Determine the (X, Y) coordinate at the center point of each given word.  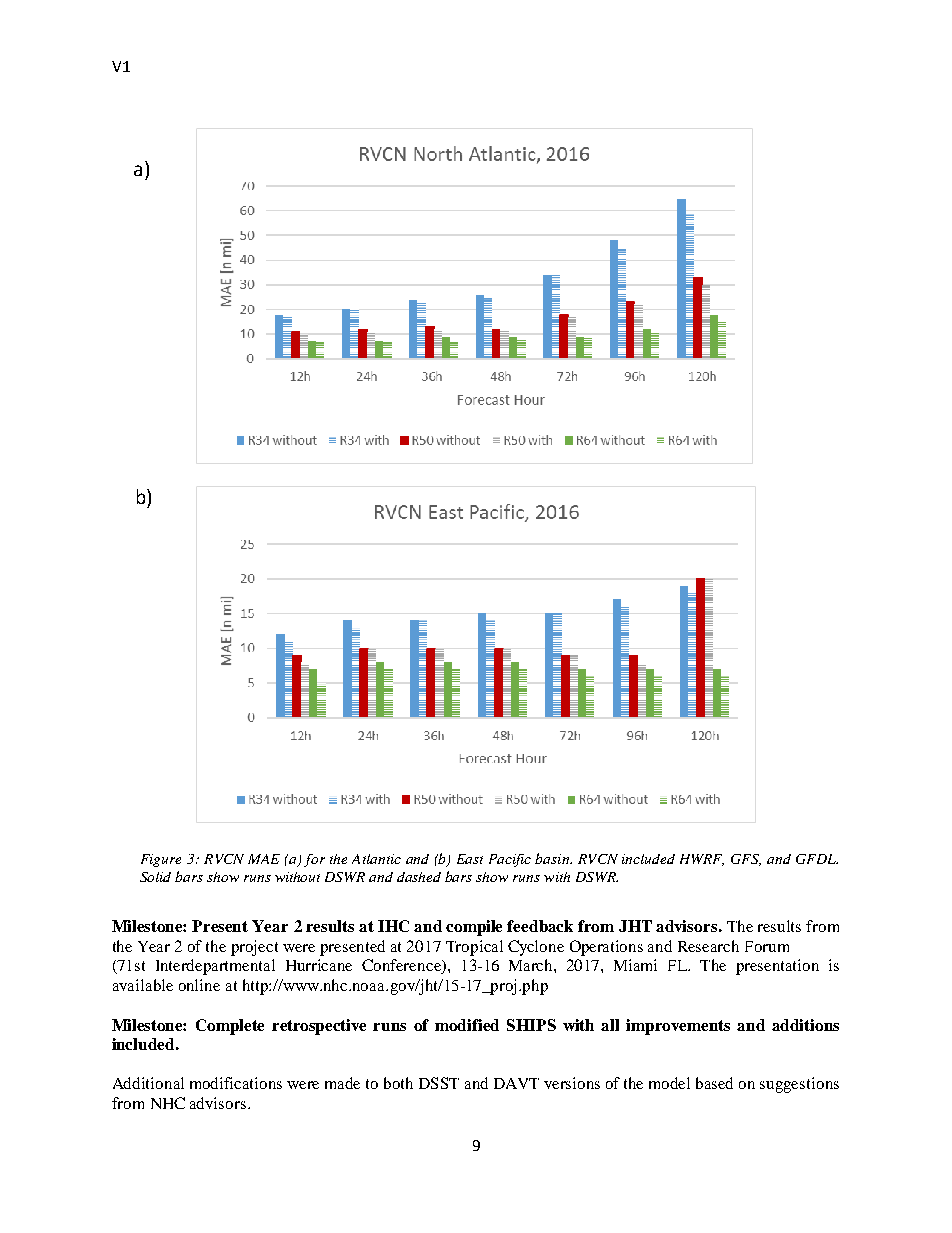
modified (467, 1025)
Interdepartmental (215, 967)
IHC (393, 926)
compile (474, 928)
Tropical (474, 948)
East (470, 859)
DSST (439, 1083)
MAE (264, 859)
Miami (635, 965)
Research (708, 946)
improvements (678, 1027)
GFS (746, 860)
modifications (236, 1083)
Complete (230, 1027)
